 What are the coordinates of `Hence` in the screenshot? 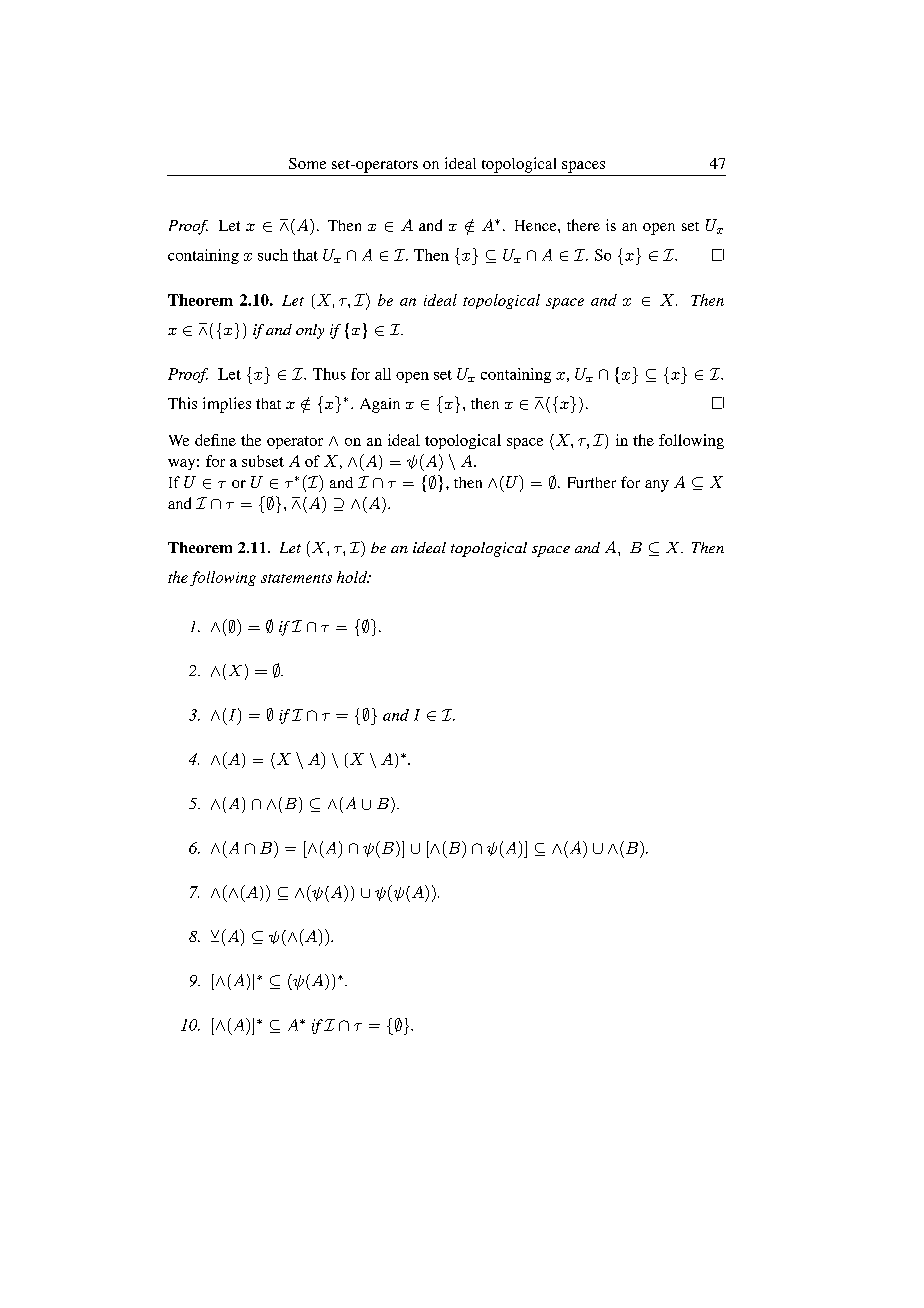 It's located at (537, 225).
